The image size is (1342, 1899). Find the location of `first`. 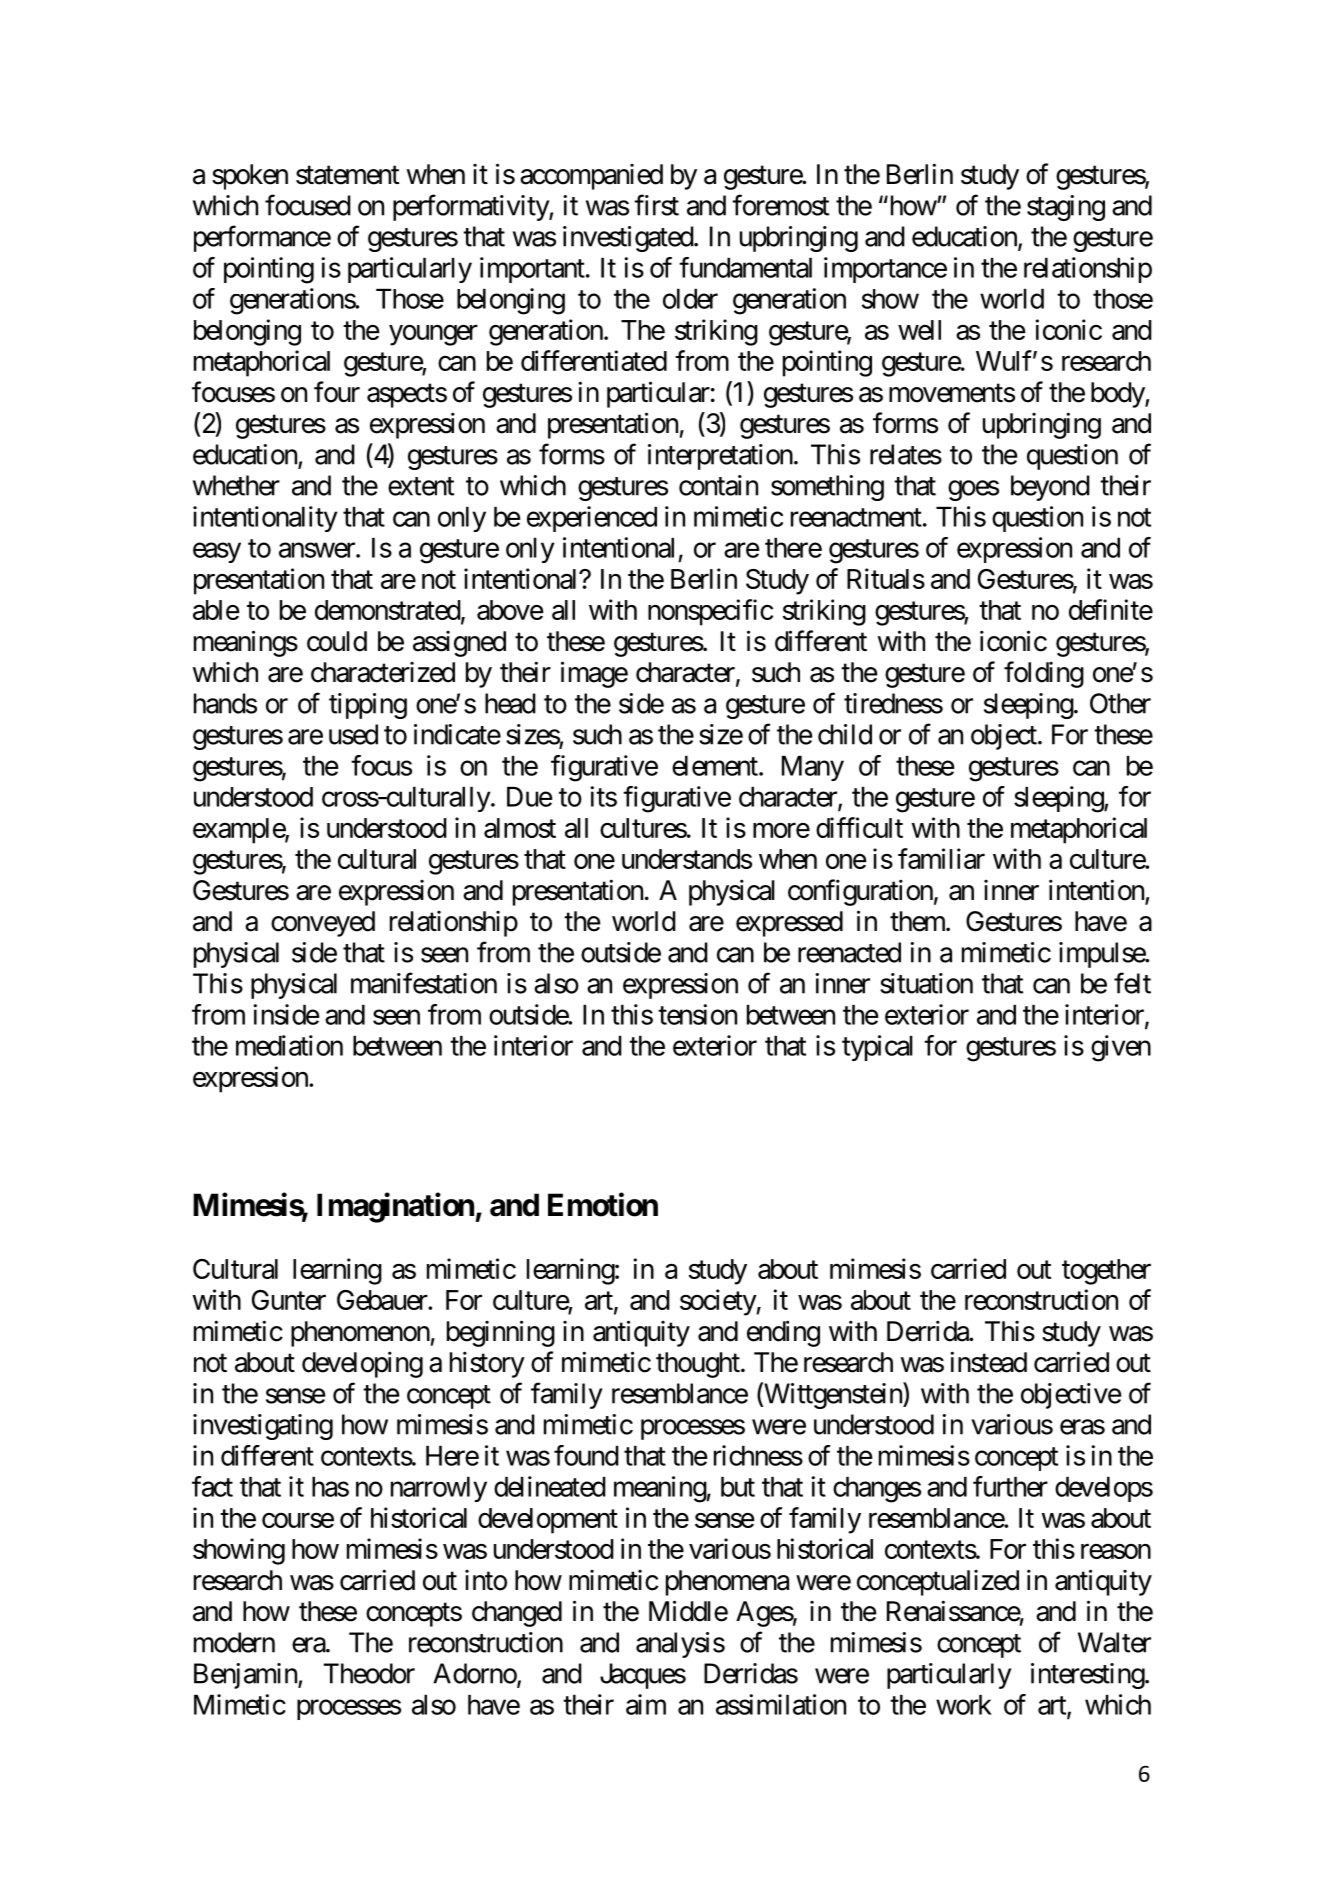

first is located at coordinates (656, 205).
